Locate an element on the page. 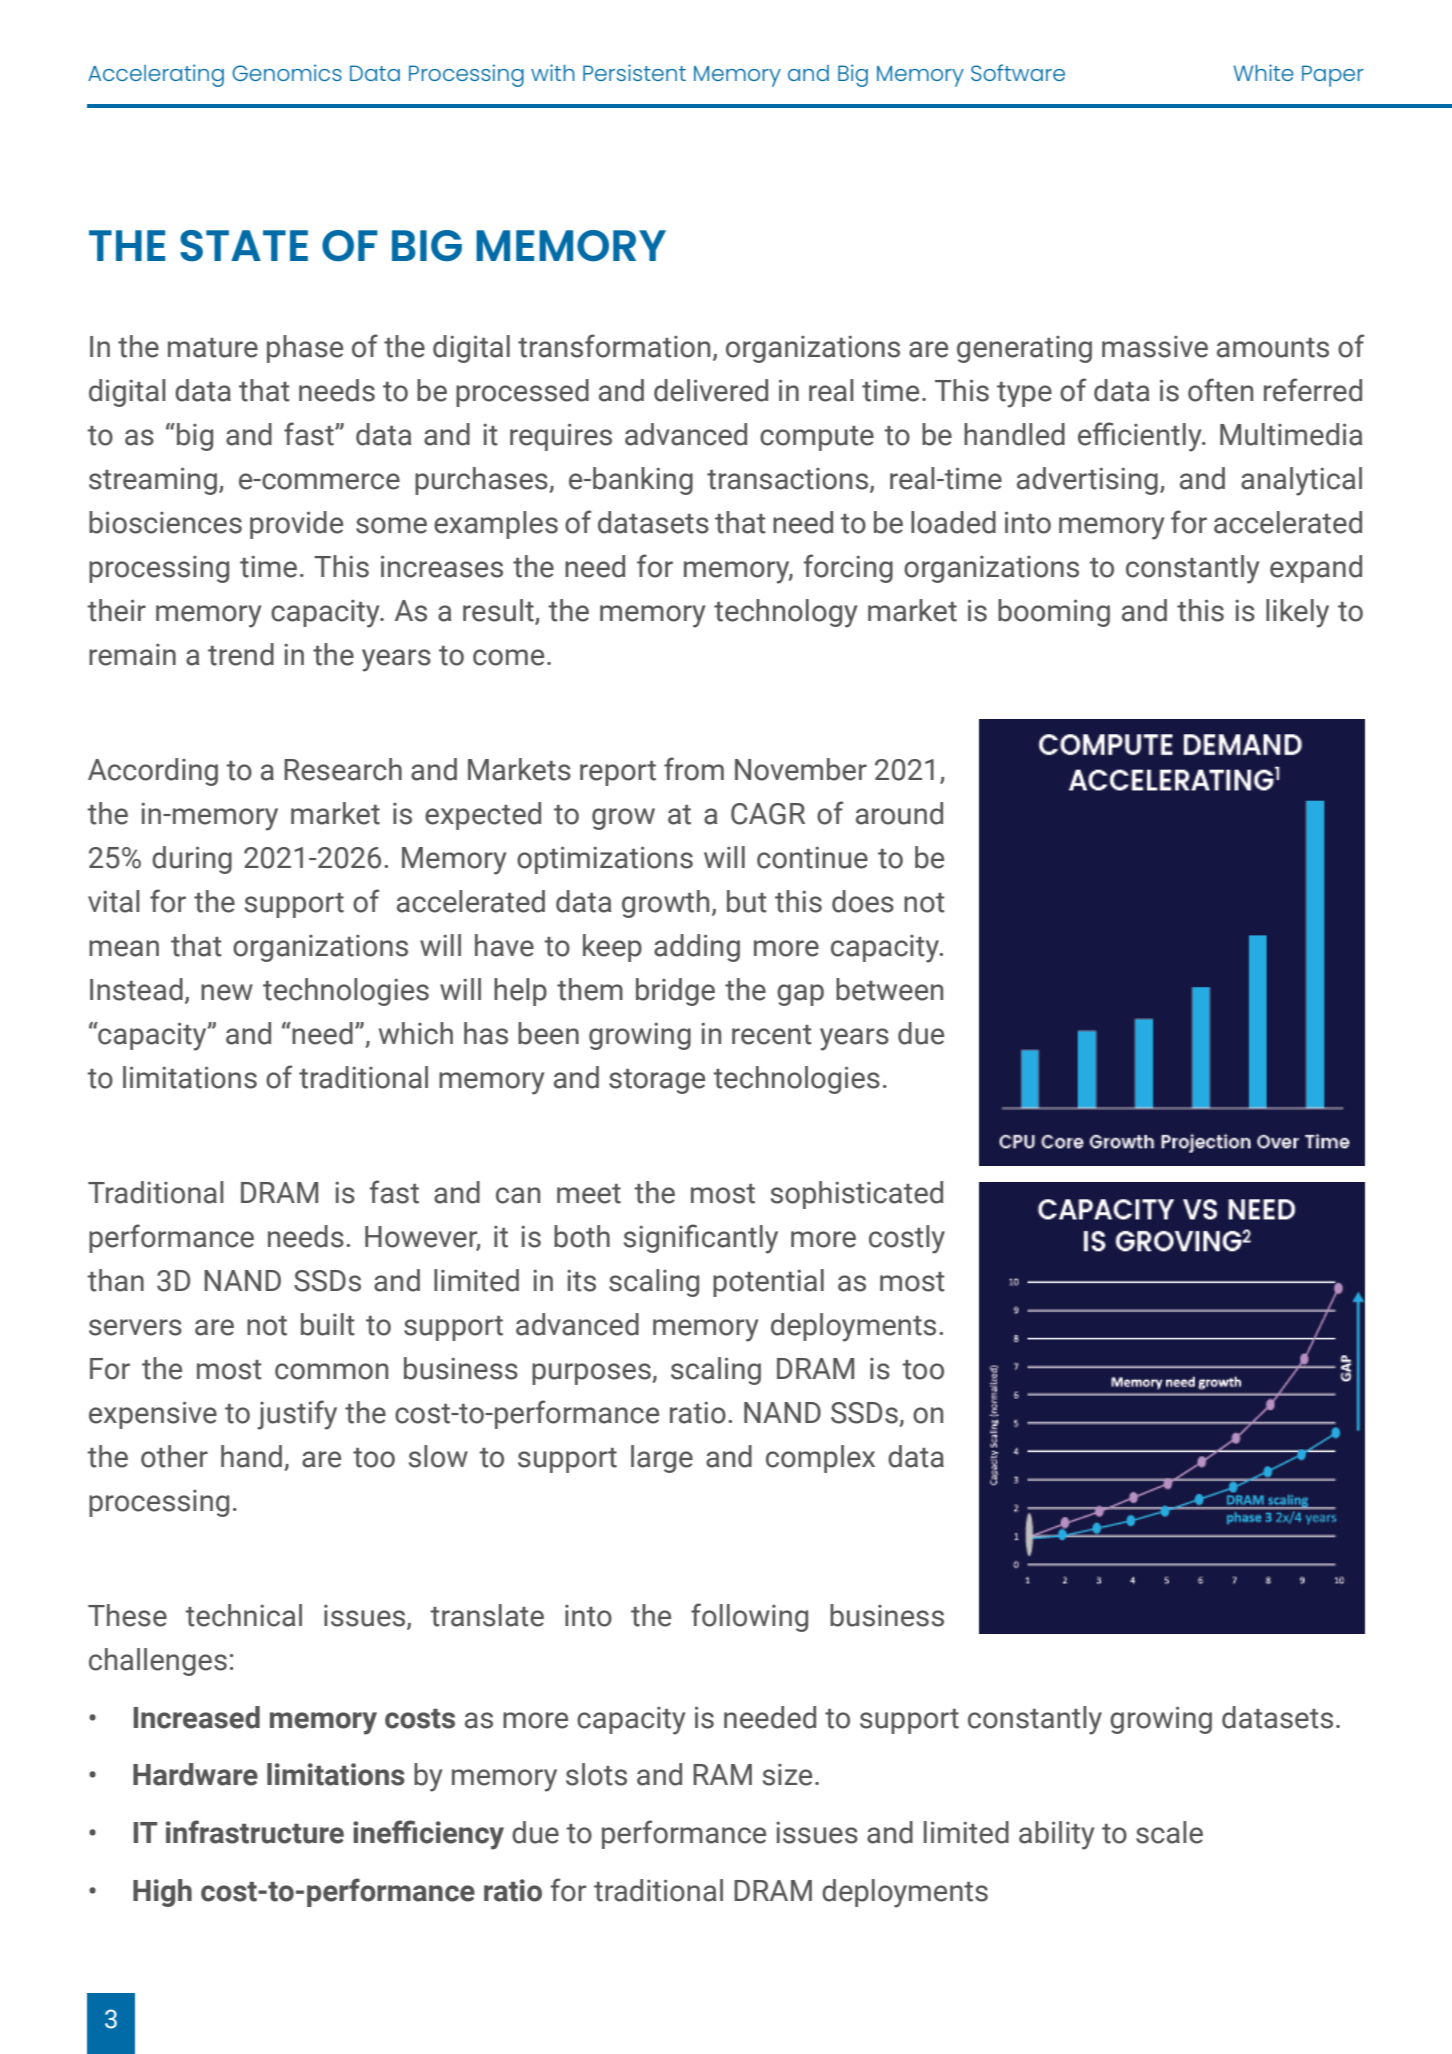 The image size is (1452, 2054). sophisticated is located at coordinates (857, 1195).
